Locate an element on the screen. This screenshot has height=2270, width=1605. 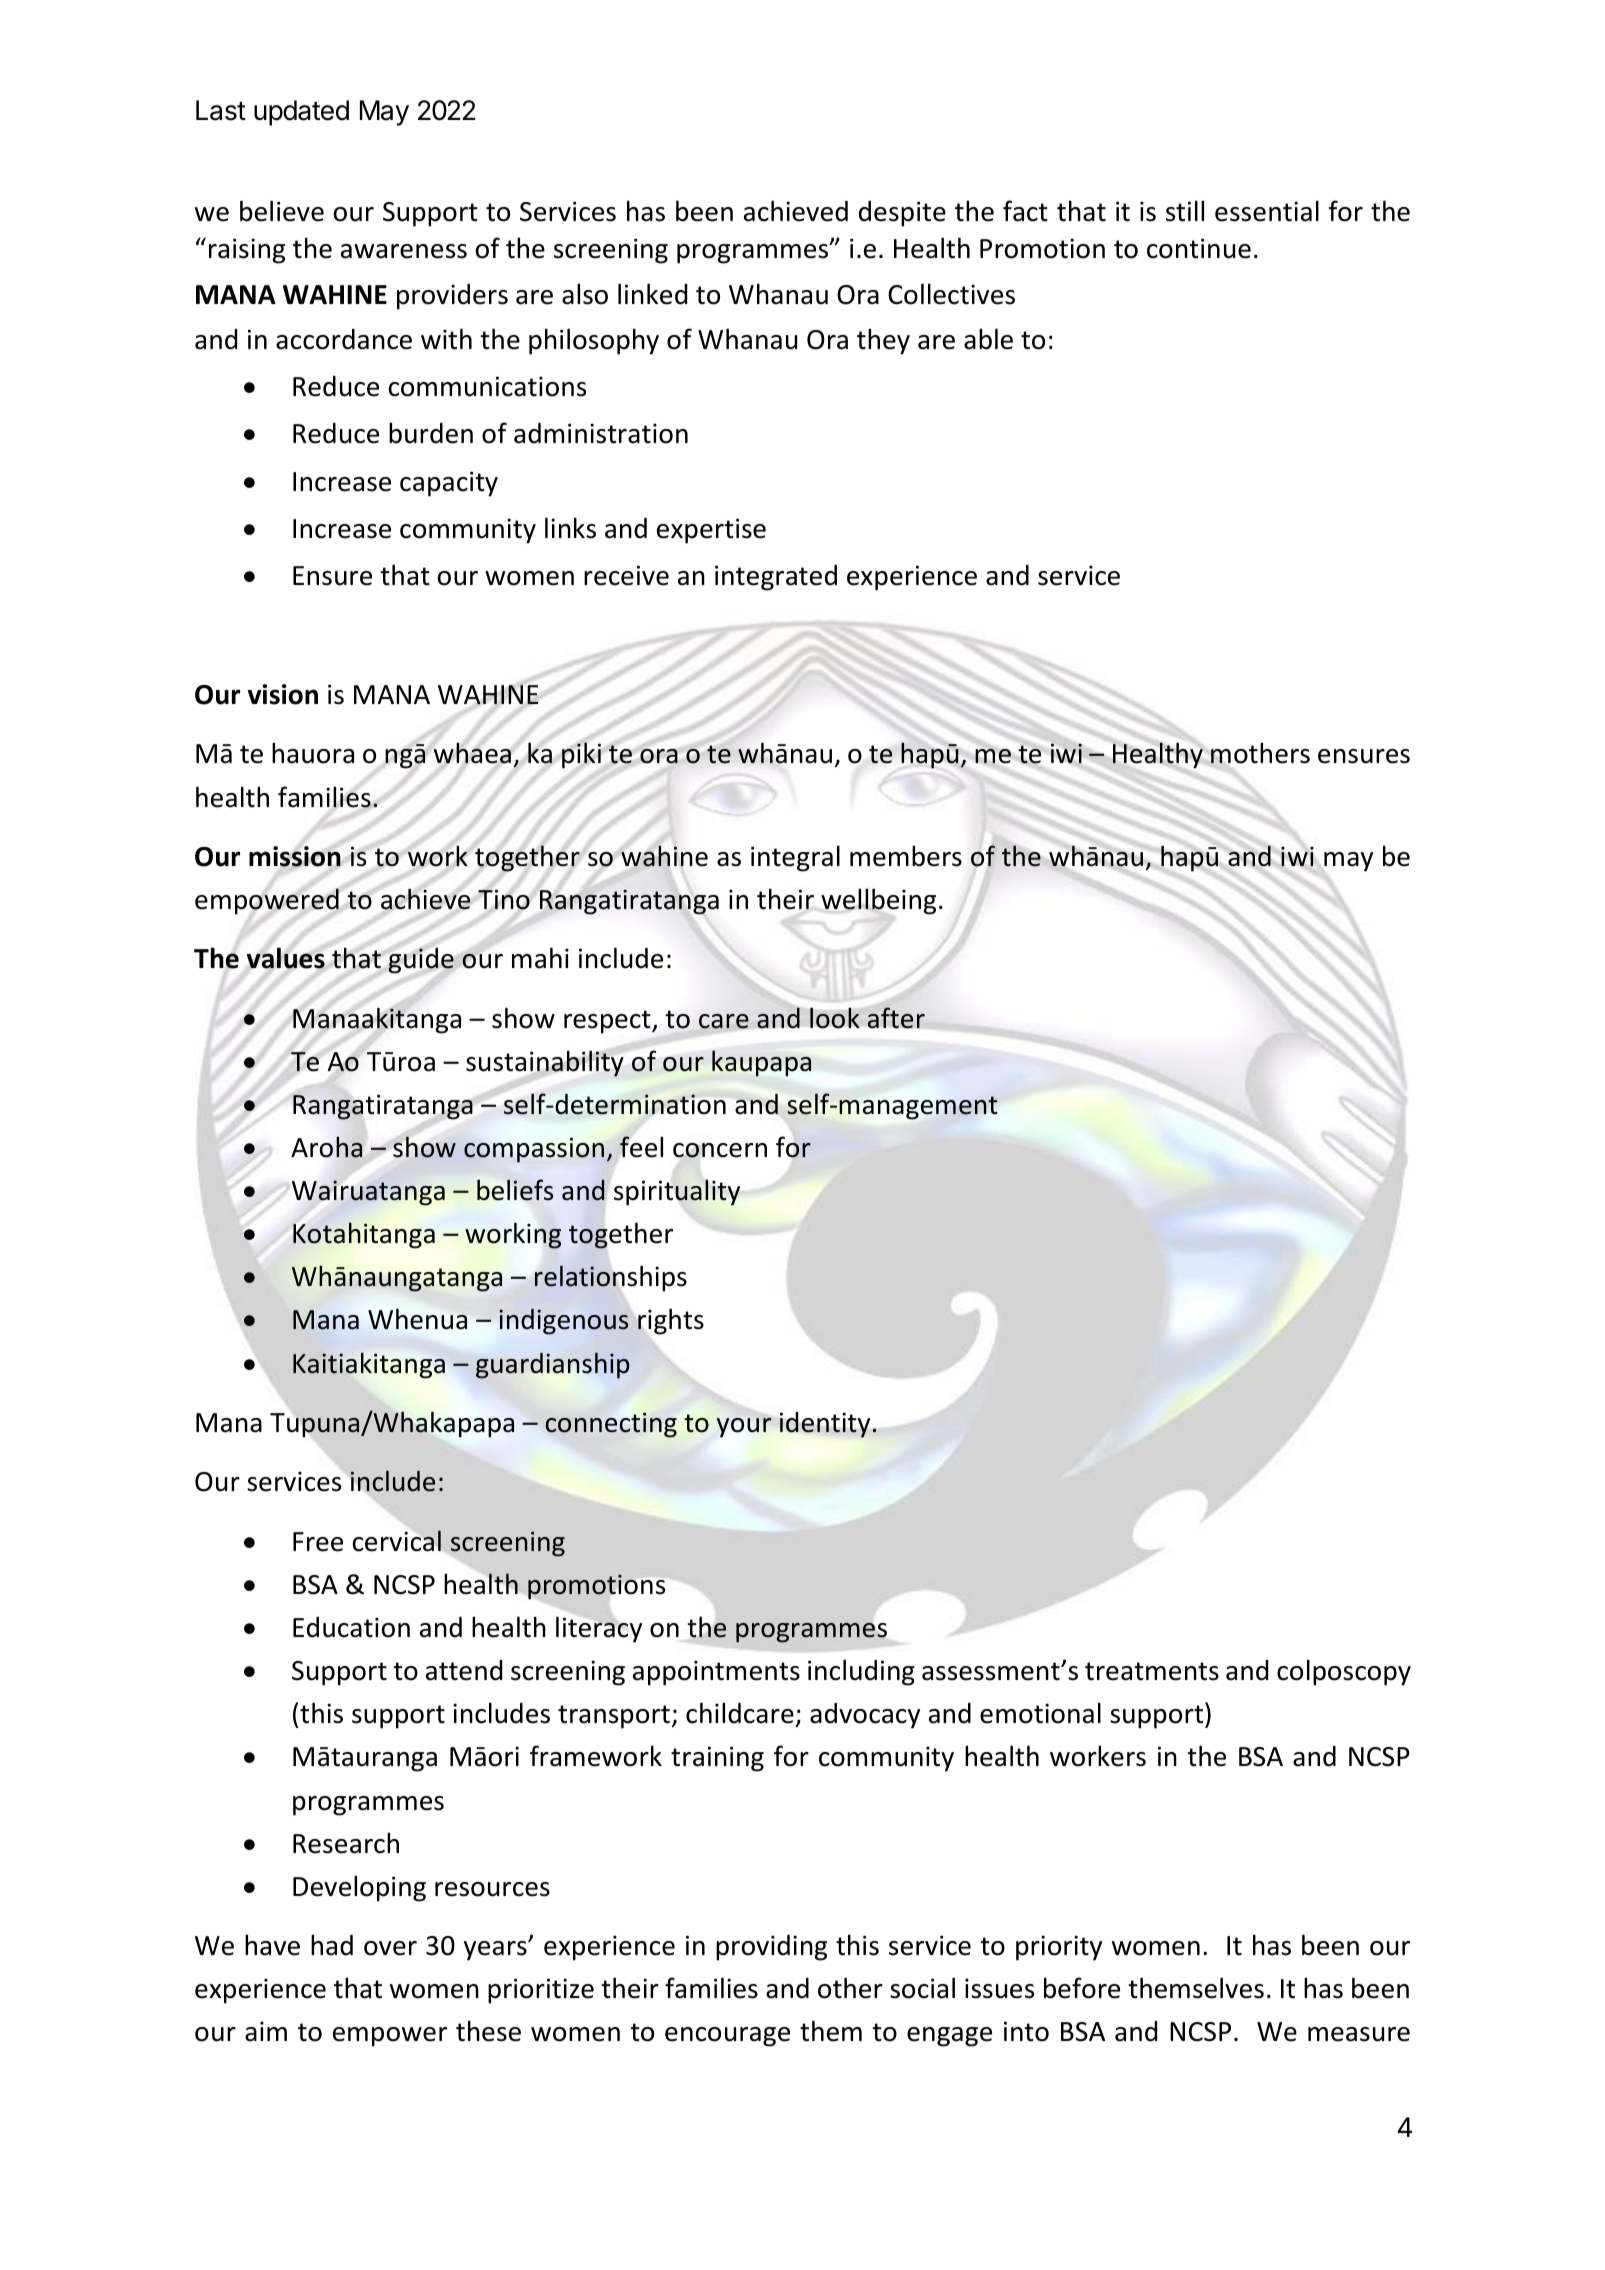
before is located at coordinates (1082, 1988).
